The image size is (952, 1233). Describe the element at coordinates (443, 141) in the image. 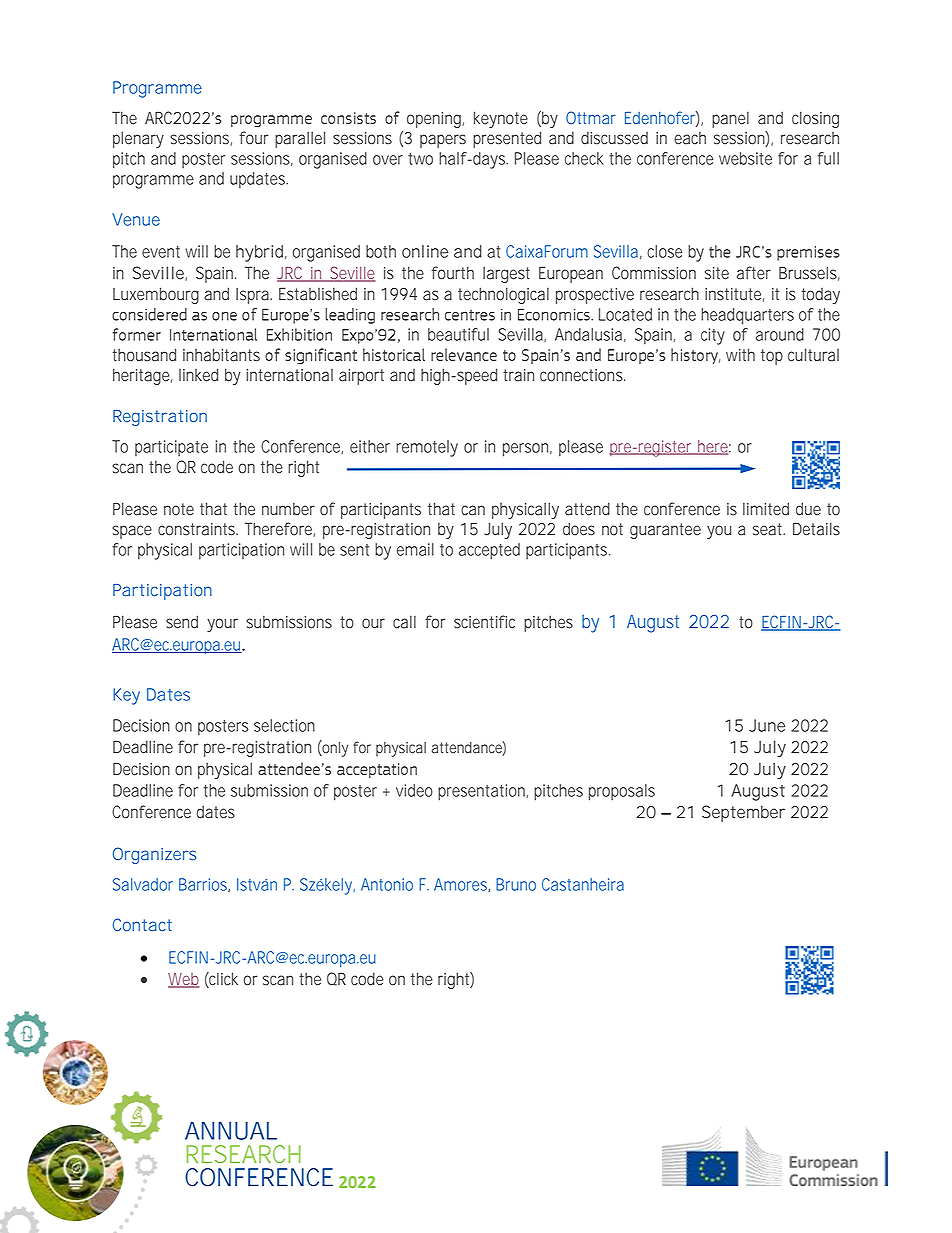

I see `papers` at that location.
